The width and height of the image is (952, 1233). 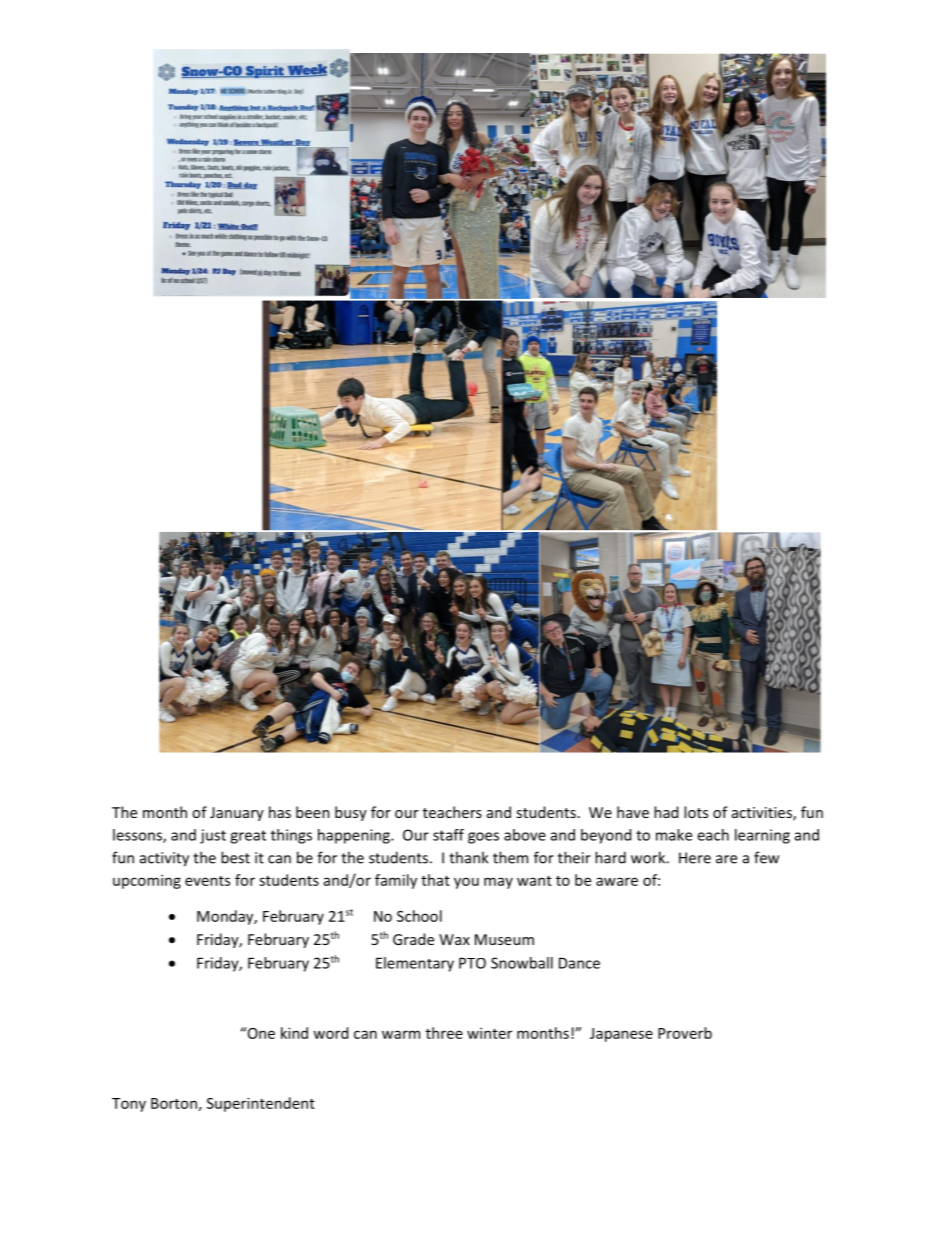 I want to click on aware, so click(x=617, y=881).
